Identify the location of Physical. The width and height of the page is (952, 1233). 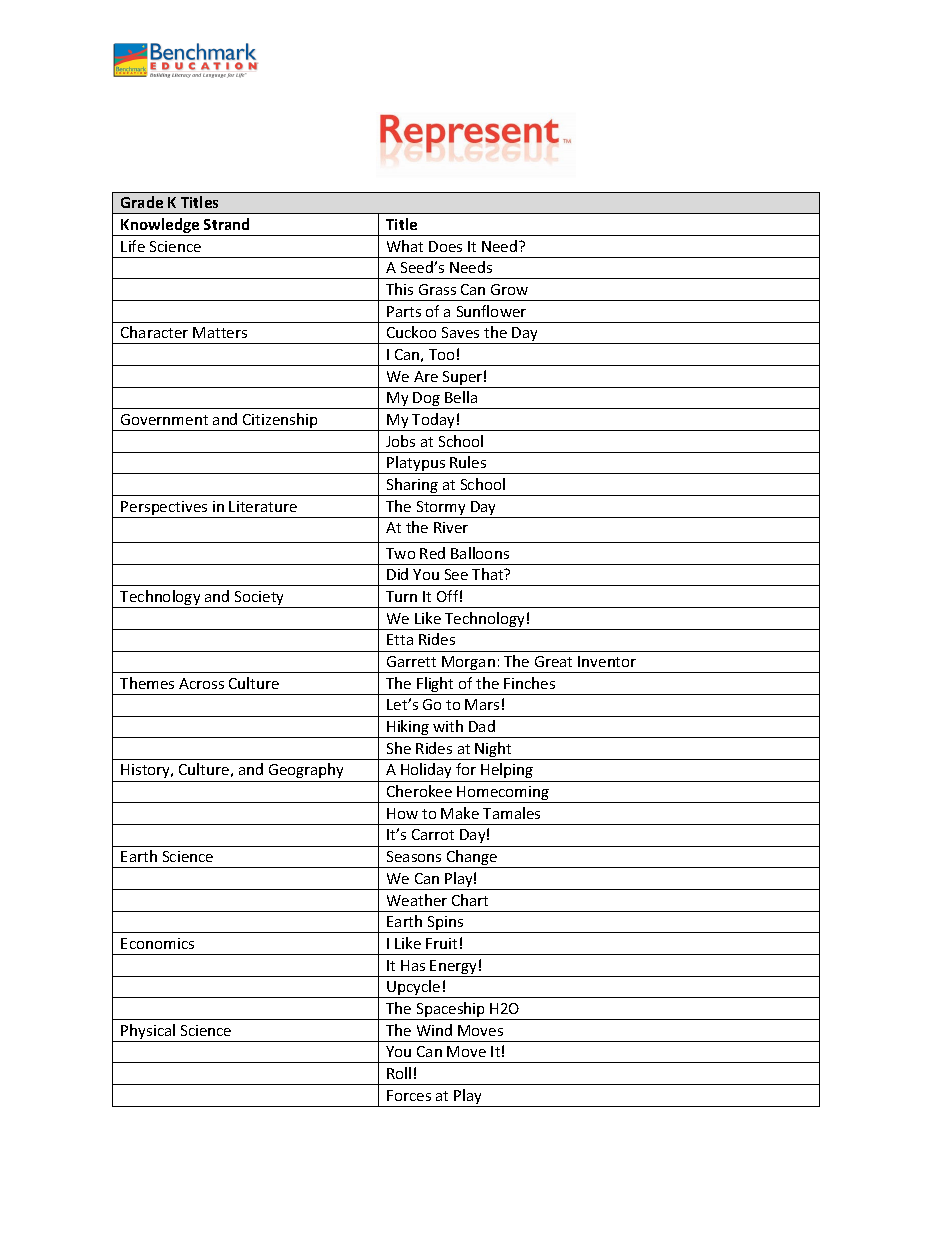
(149, 1033).
